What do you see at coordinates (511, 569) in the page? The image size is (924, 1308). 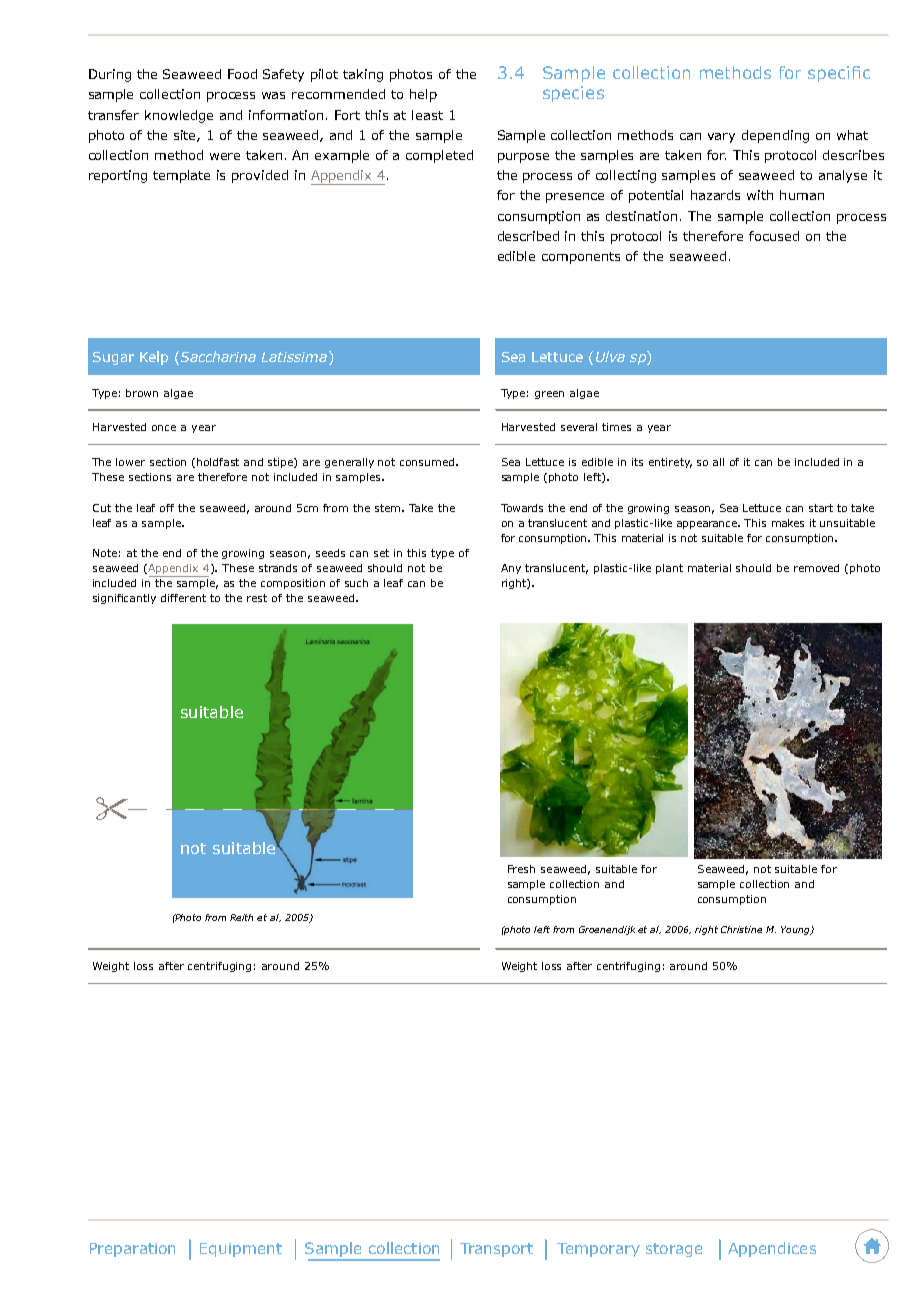 I see `Any` at bounding box center [511, 569].
